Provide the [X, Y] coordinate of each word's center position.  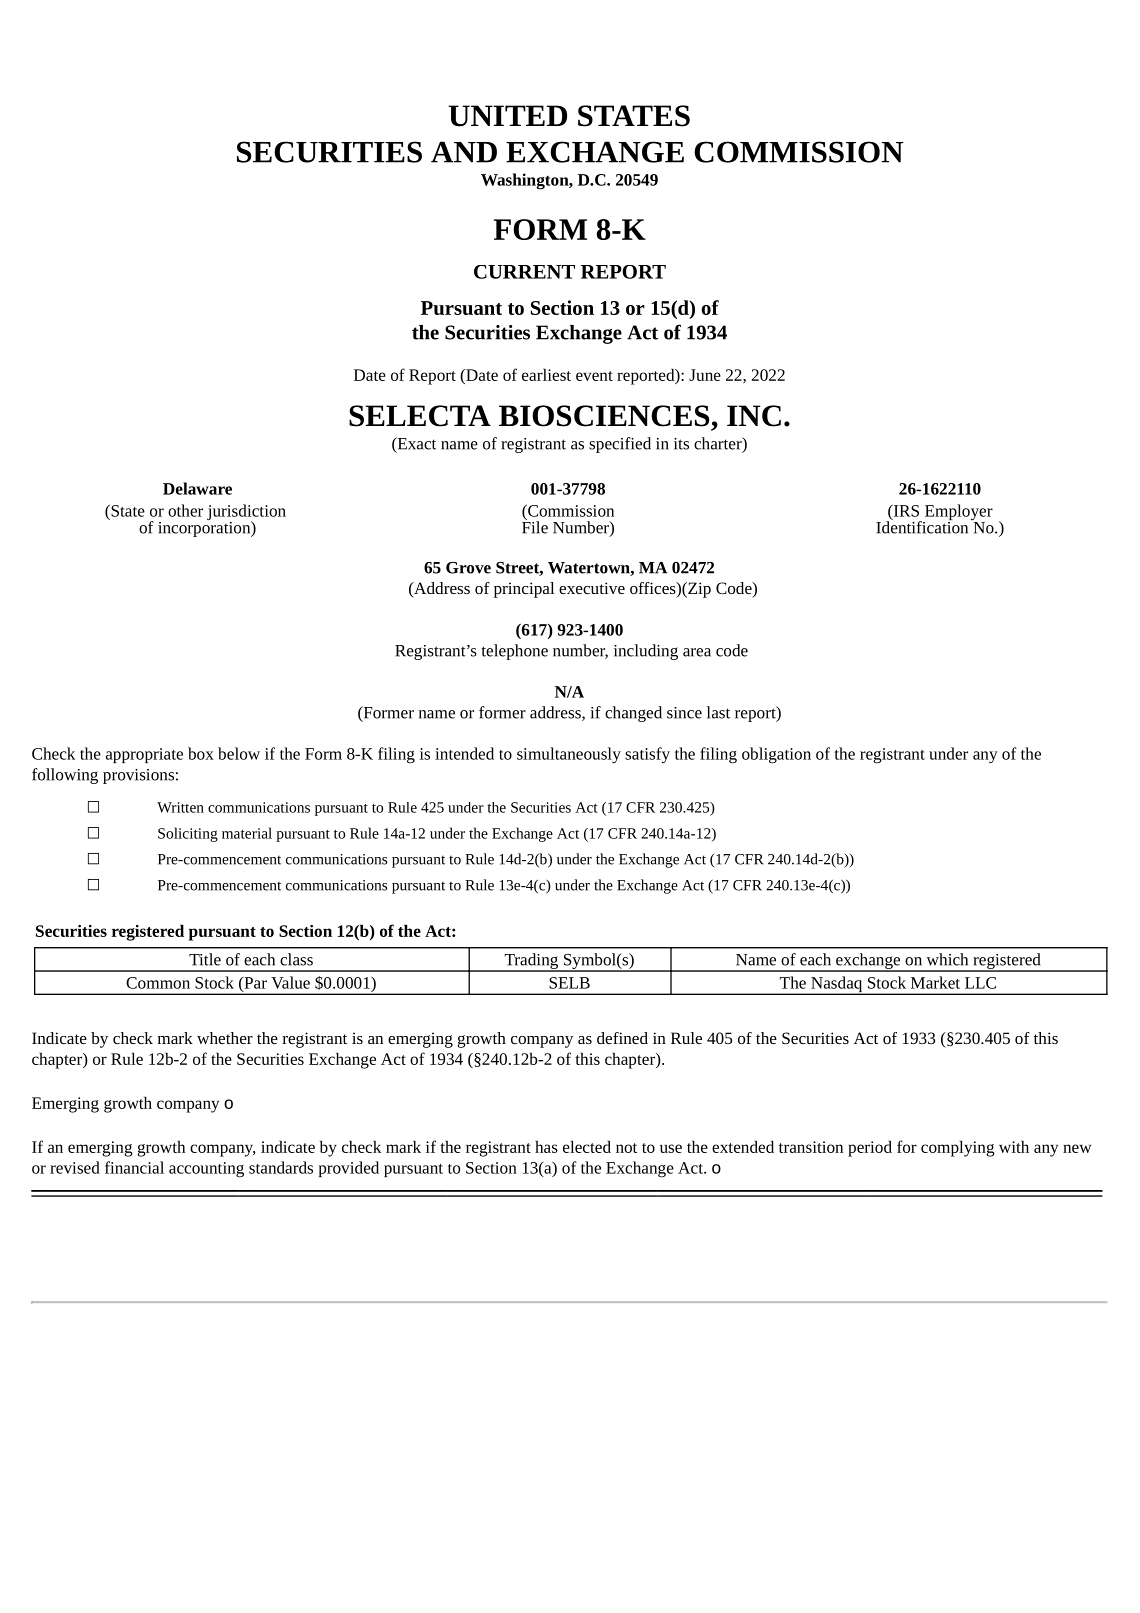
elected [587, 1146]
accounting [206, 1170]
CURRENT [524, 272]
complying [958, 1148]
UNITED [508, 116]
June [705, 375]
